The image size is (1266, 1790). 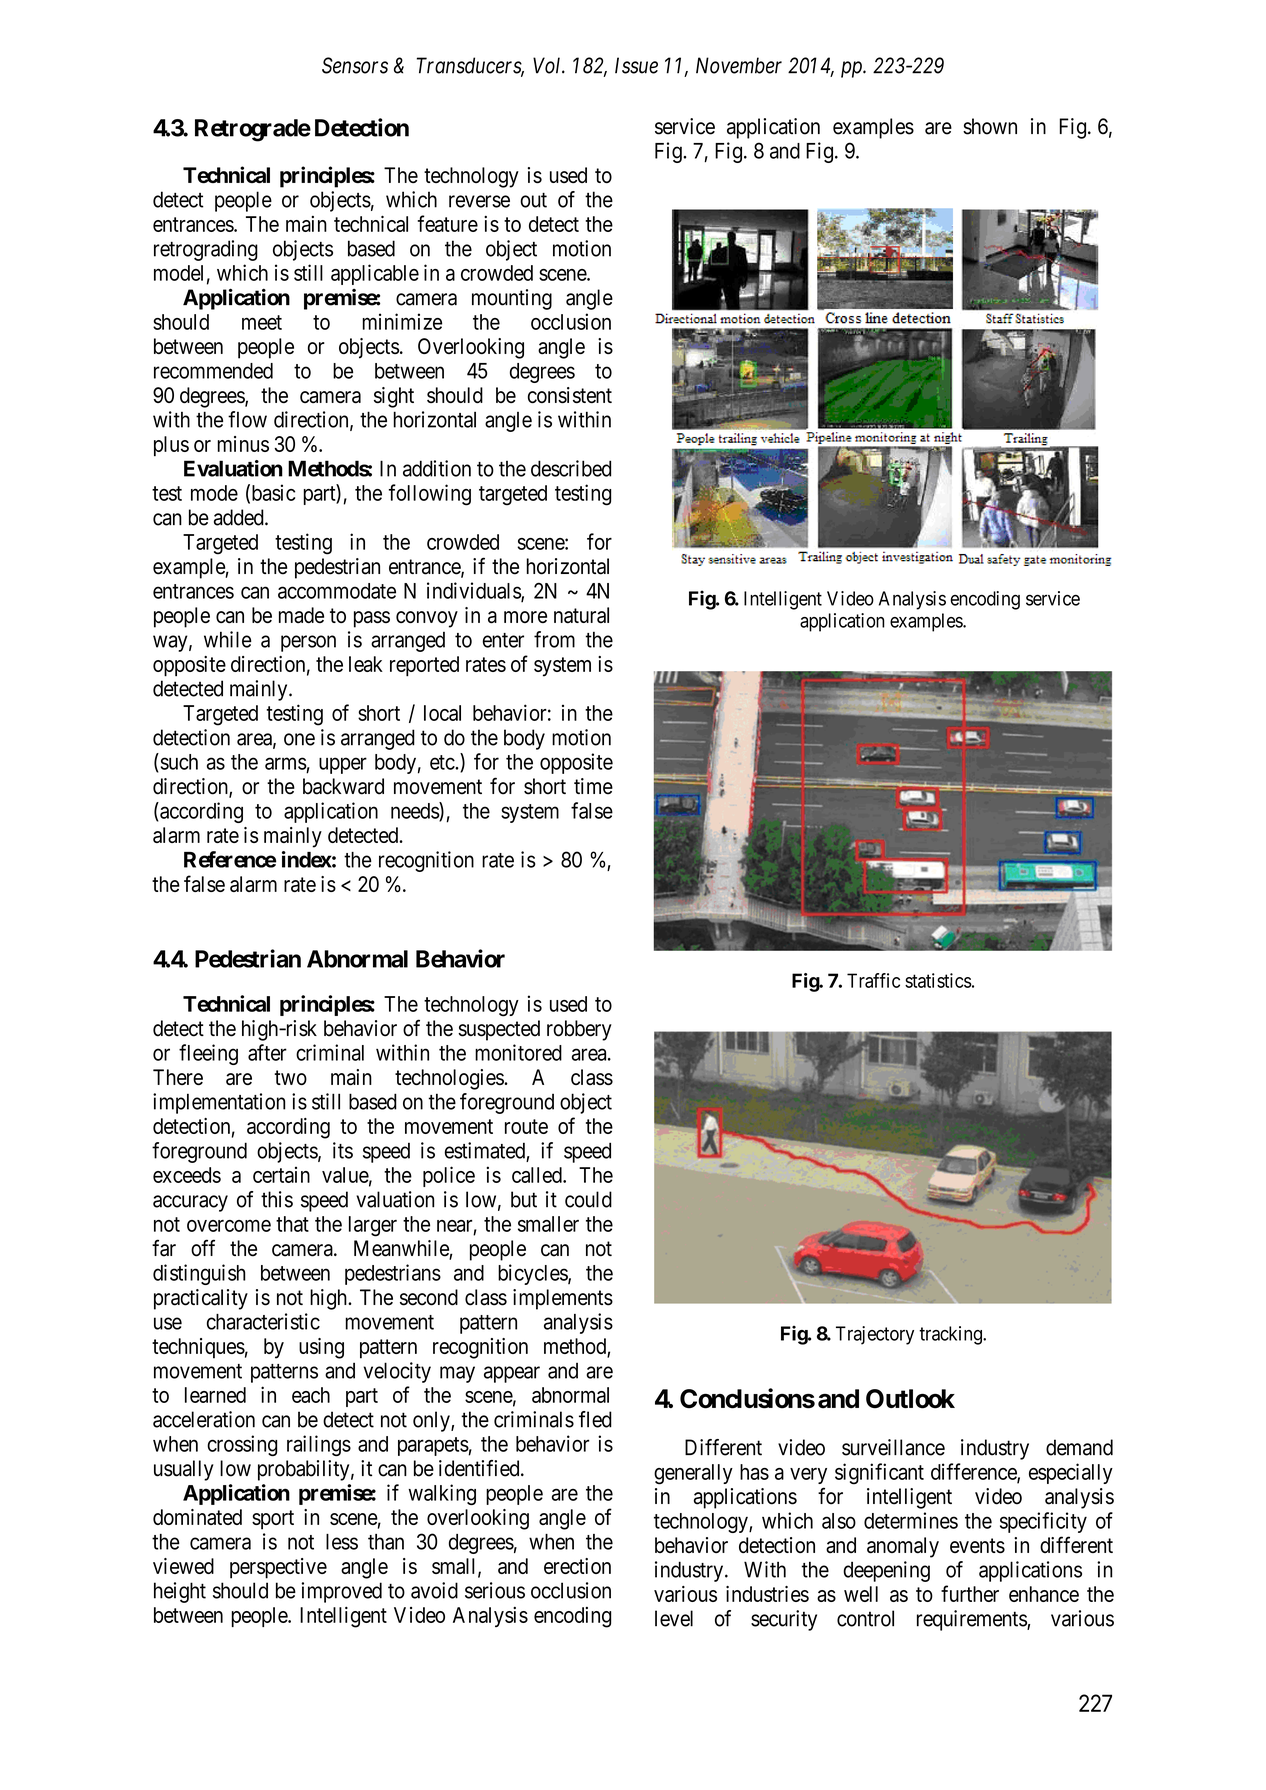 What do you see at coordinates (990, 126) in the image?
I see `shown` at bounding box center [990, 126].
